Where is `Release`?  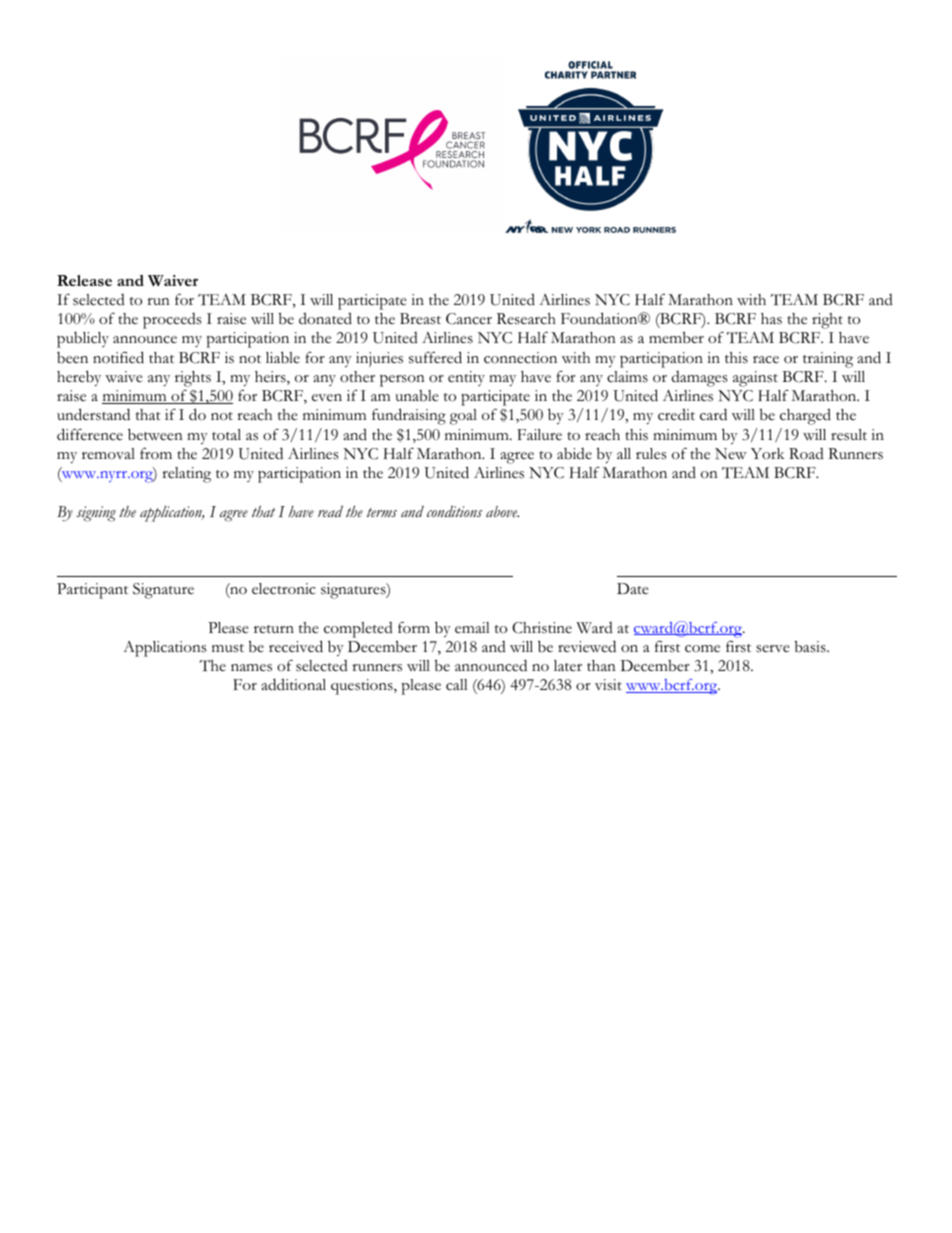
Release is located at coordinates (84, 280).
